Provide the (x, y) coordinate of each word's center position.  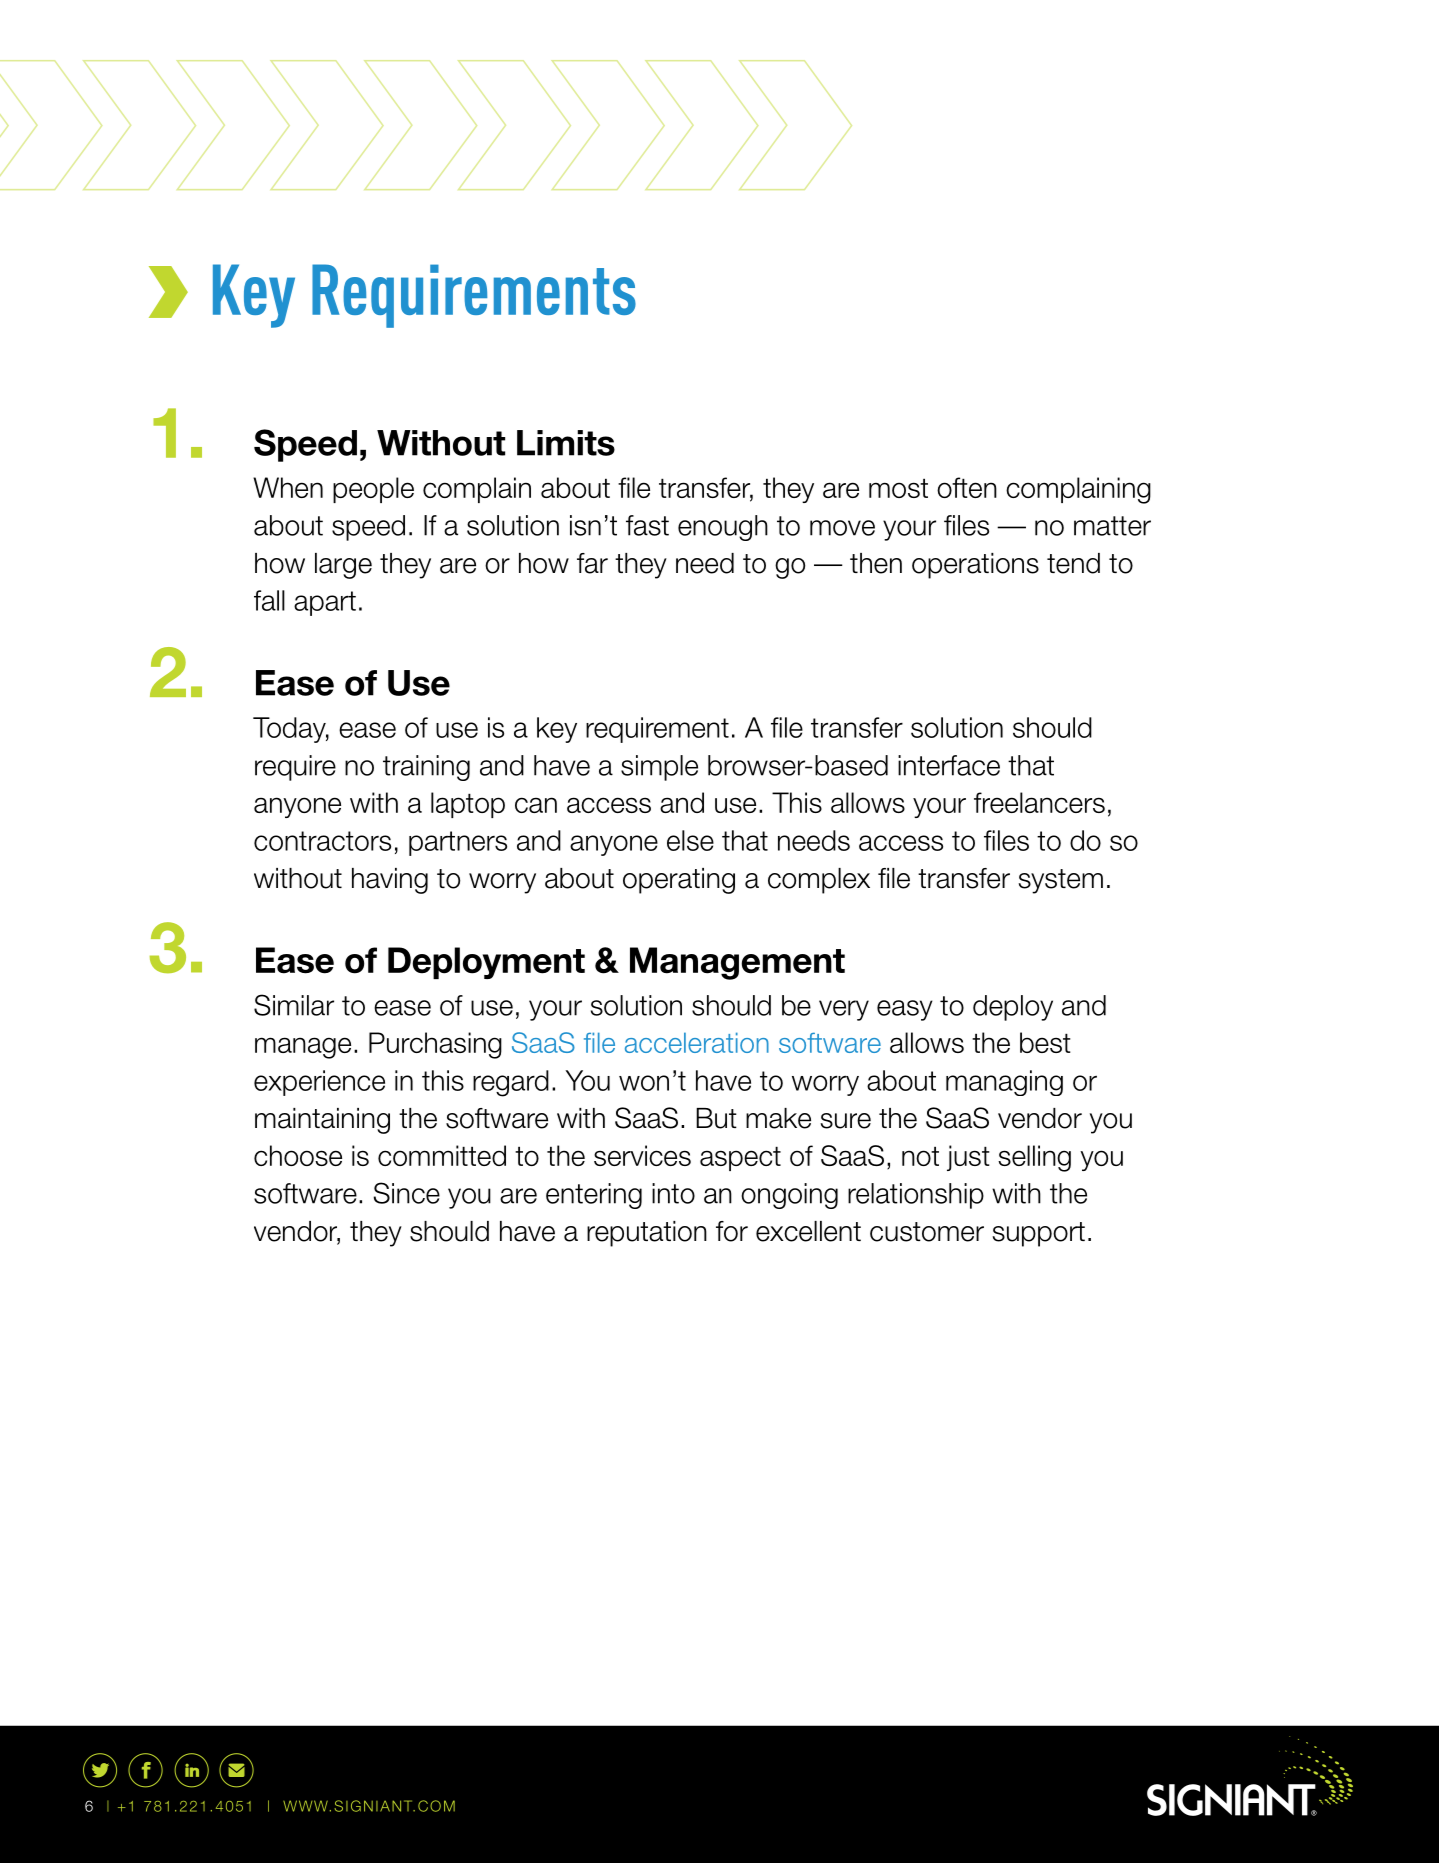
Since (406, 1193)
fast (647, 525)
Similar (294, 1005)
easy (905, 1010)
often (967, 487)
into (673, 1193)
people (373, 490)
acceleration (697, 1042)
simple (659, 768)
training (426, 768)
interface (949, 765)
